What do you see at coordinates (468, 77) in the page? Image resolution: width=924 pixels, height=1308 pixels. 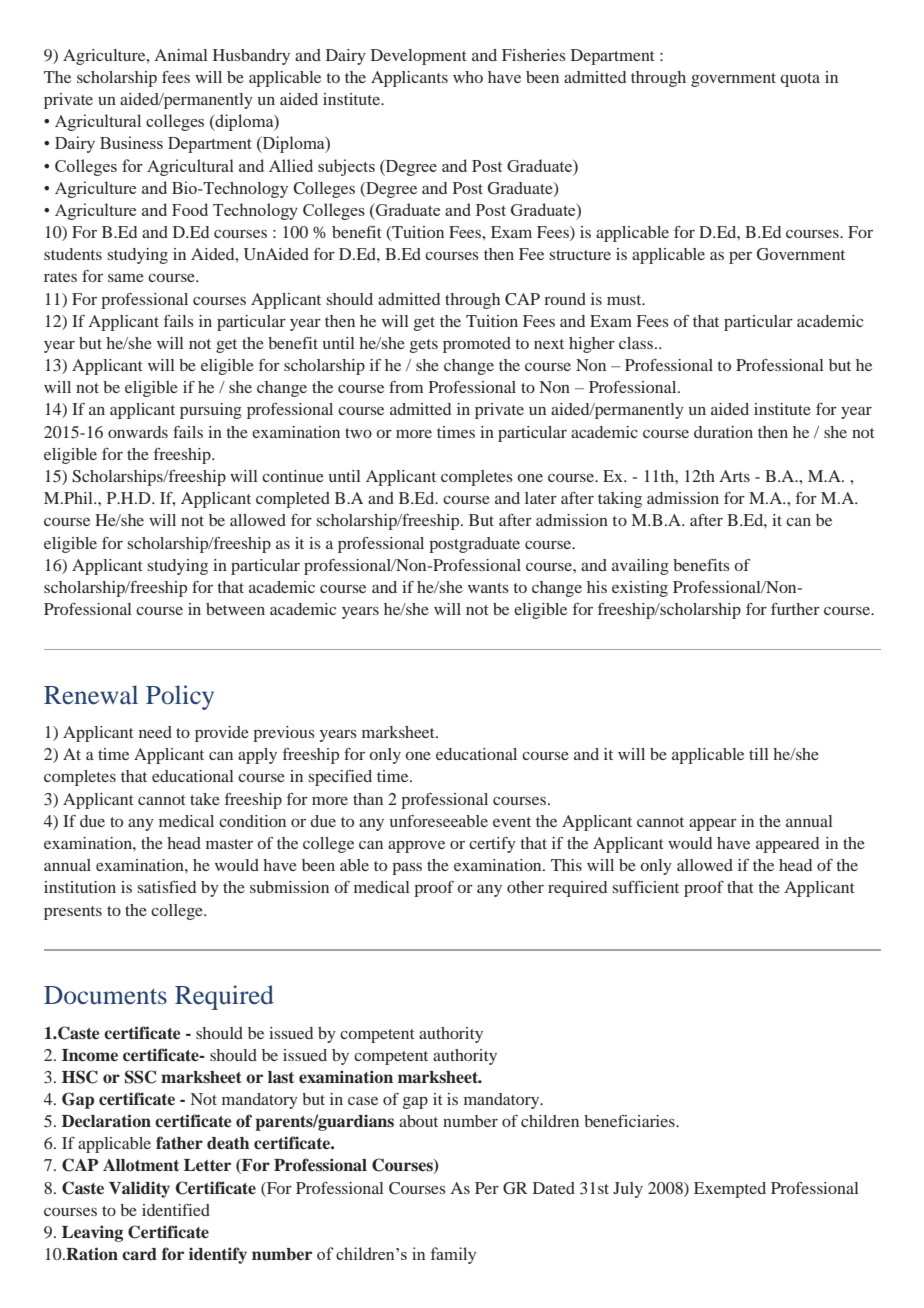 I see `who` at bounding box center [468, 77].
